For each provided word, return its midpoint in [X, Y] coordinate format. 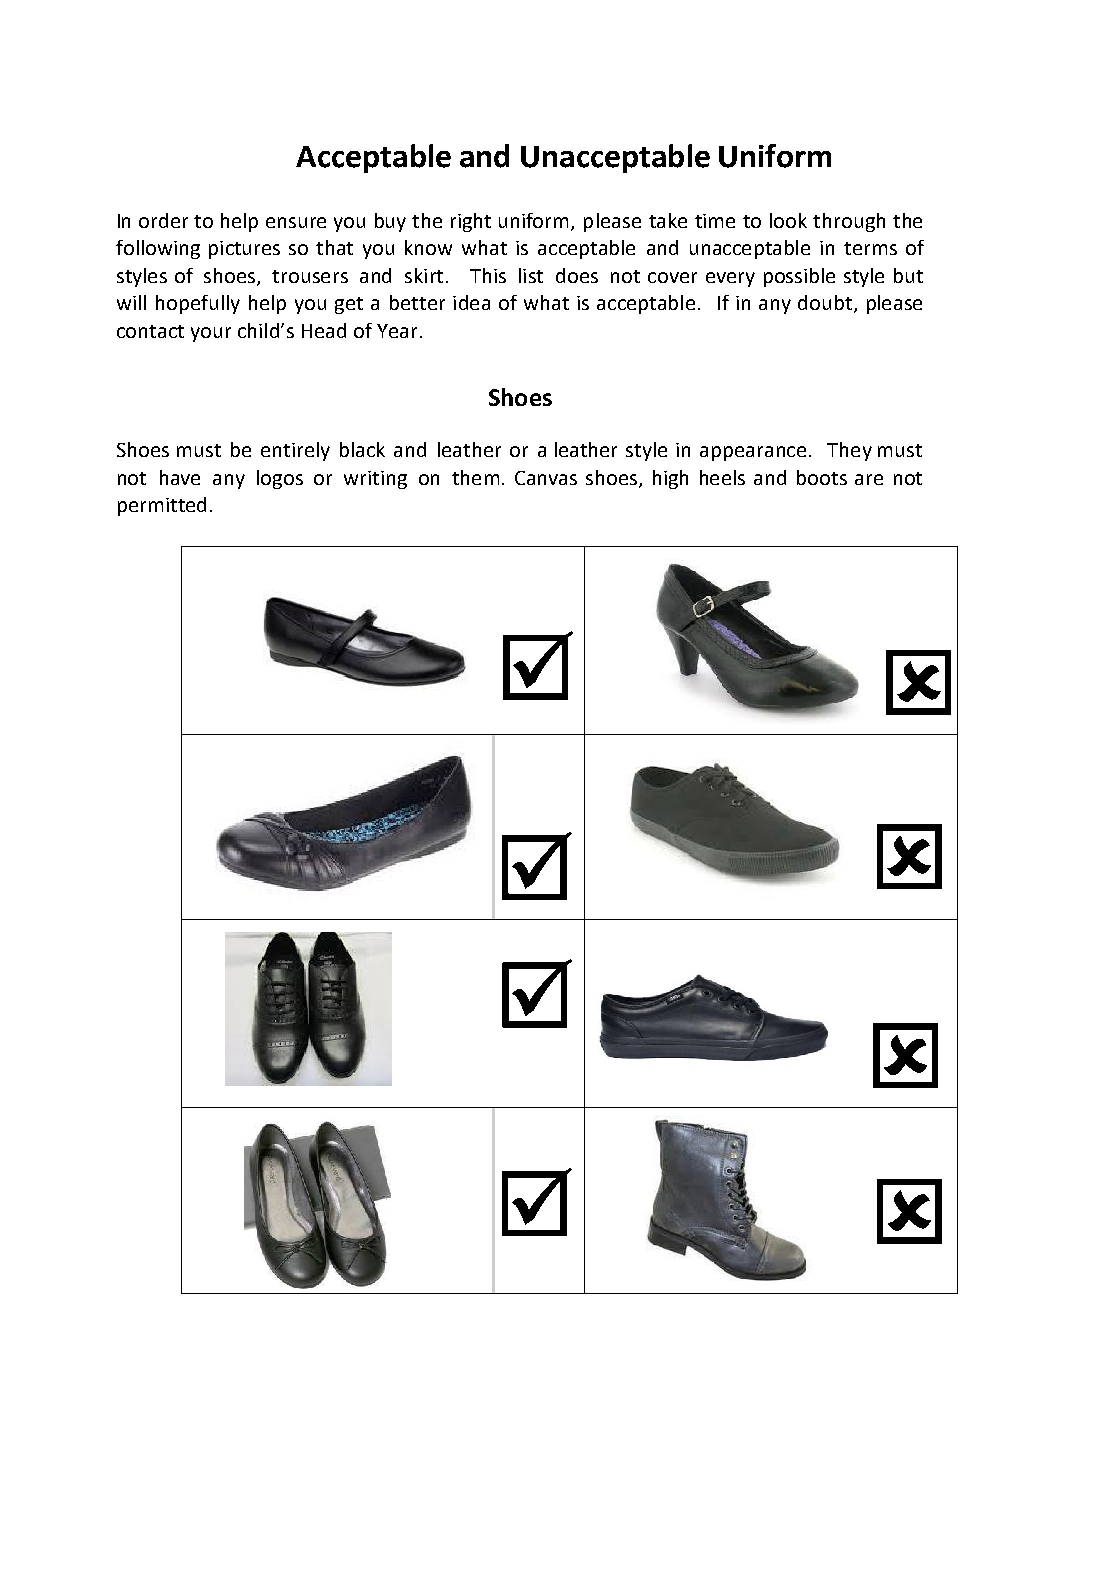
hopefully [198, 304]
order [163, 220]
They [849, 451]
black [362, 449]
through [849, 222]
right [471, 222]
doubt [825, 302]
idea [471, 302]
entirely [295, 451]
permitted [162, 506]
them [475, 477]
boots [822, 477]
